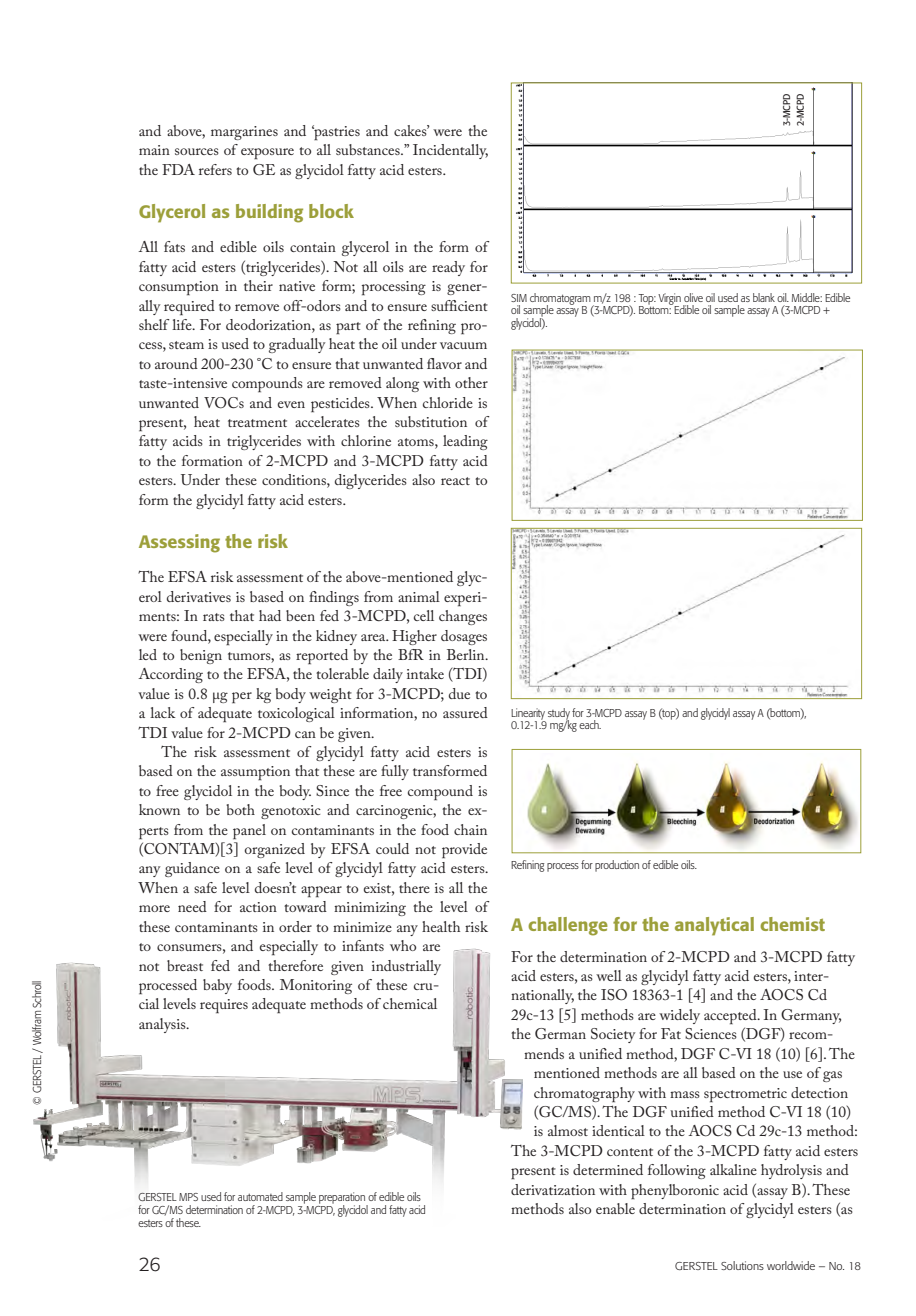 The height and width of the document is (1316, 916). Describe the element at coordinates (179, 543) in the document. I see `Assessing` at that location.
